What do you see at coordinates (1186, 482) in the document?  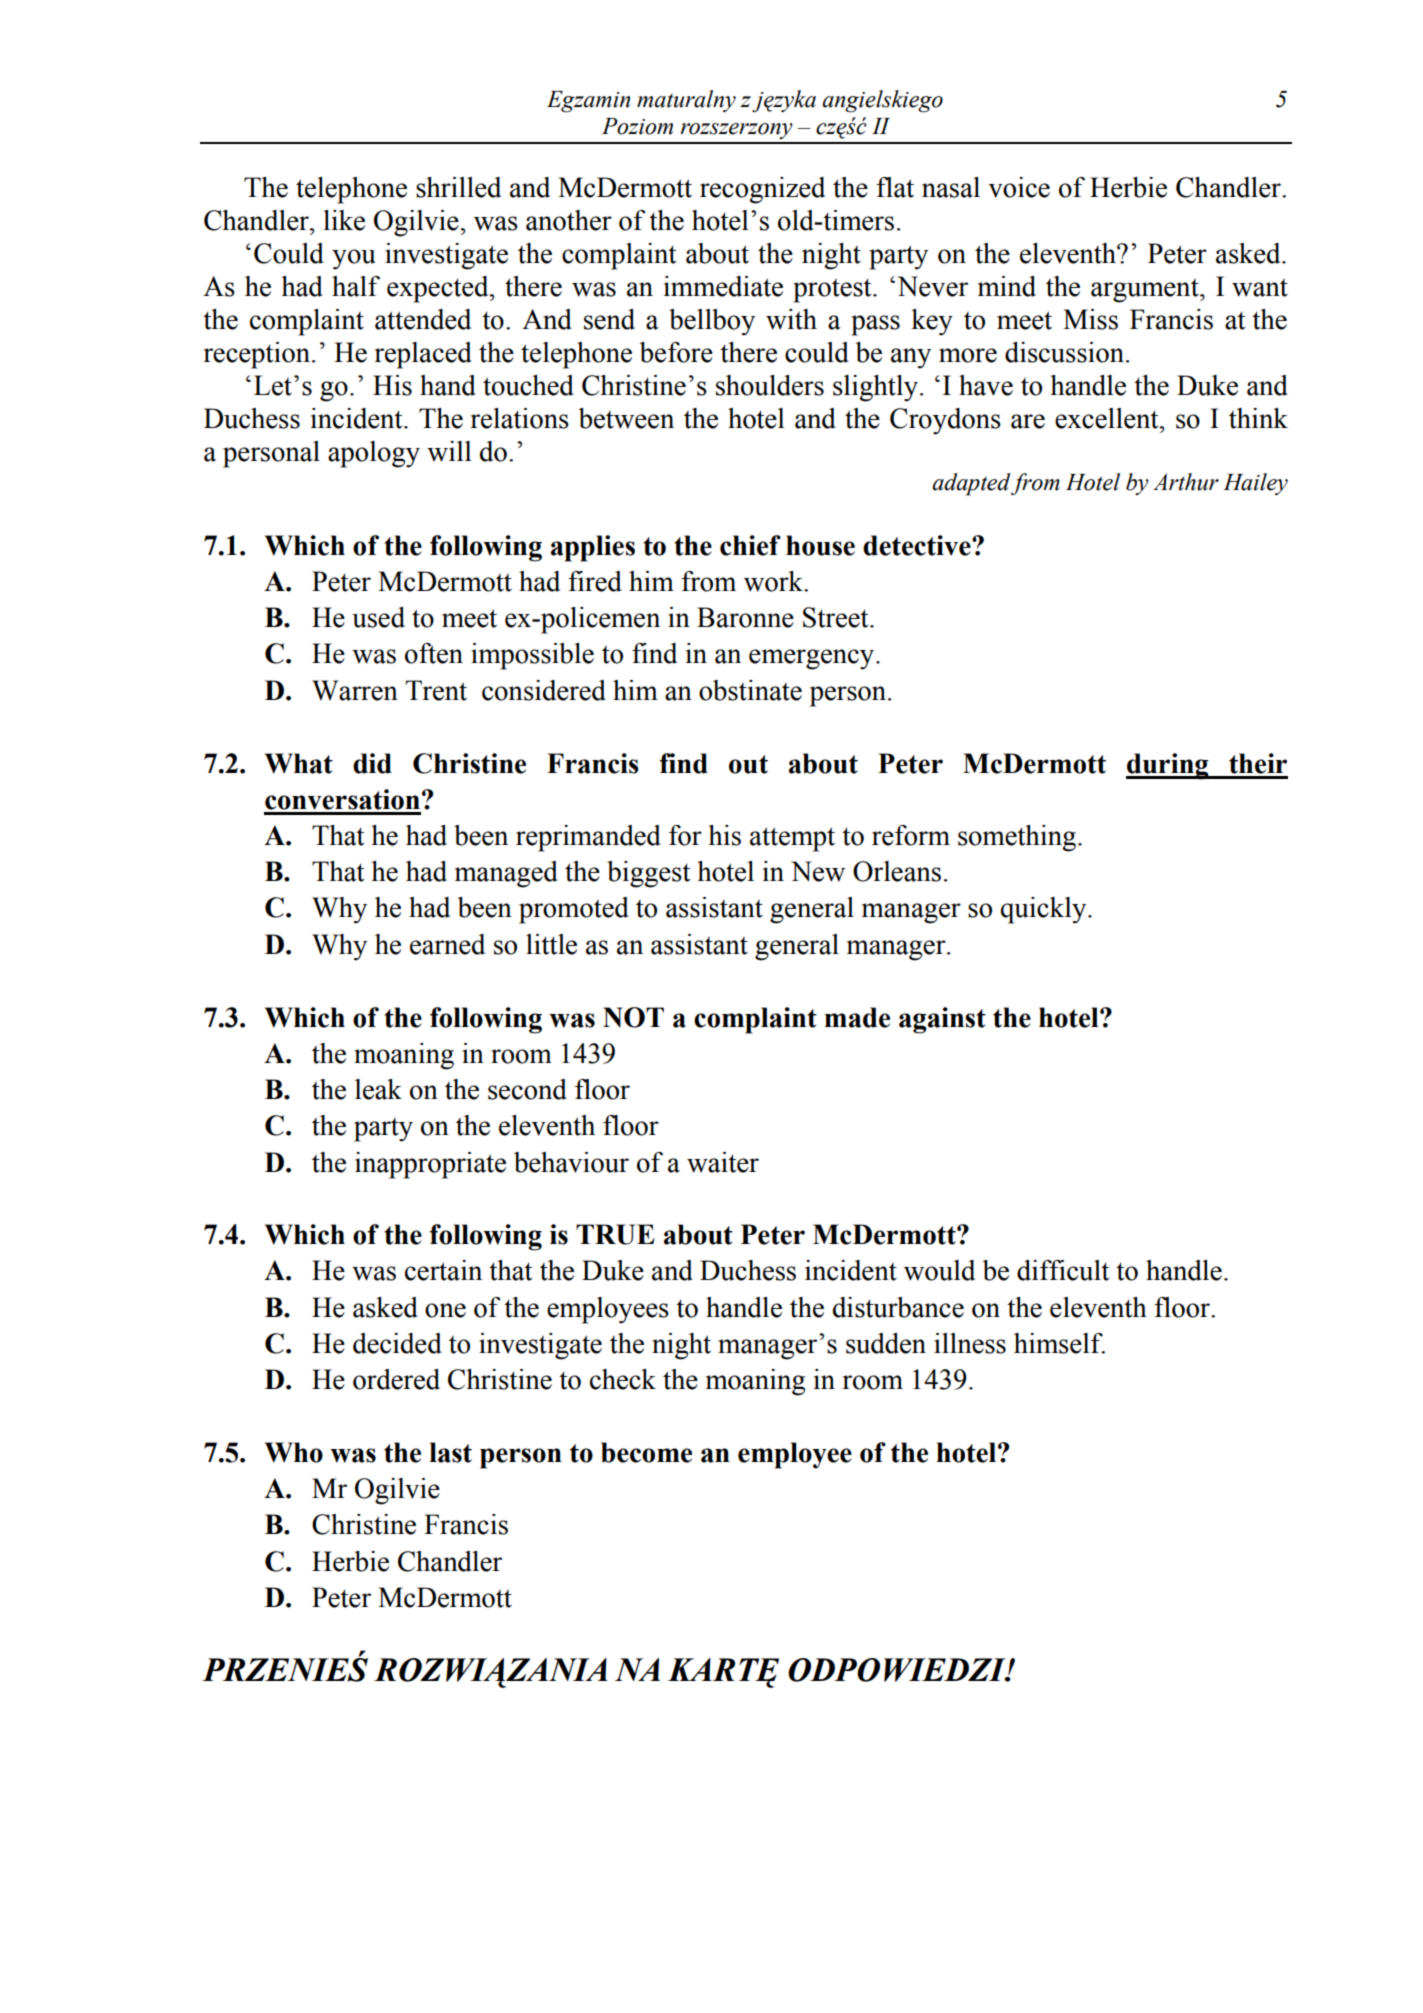 I see `Arthur` at bounding box center [1186, 482].
